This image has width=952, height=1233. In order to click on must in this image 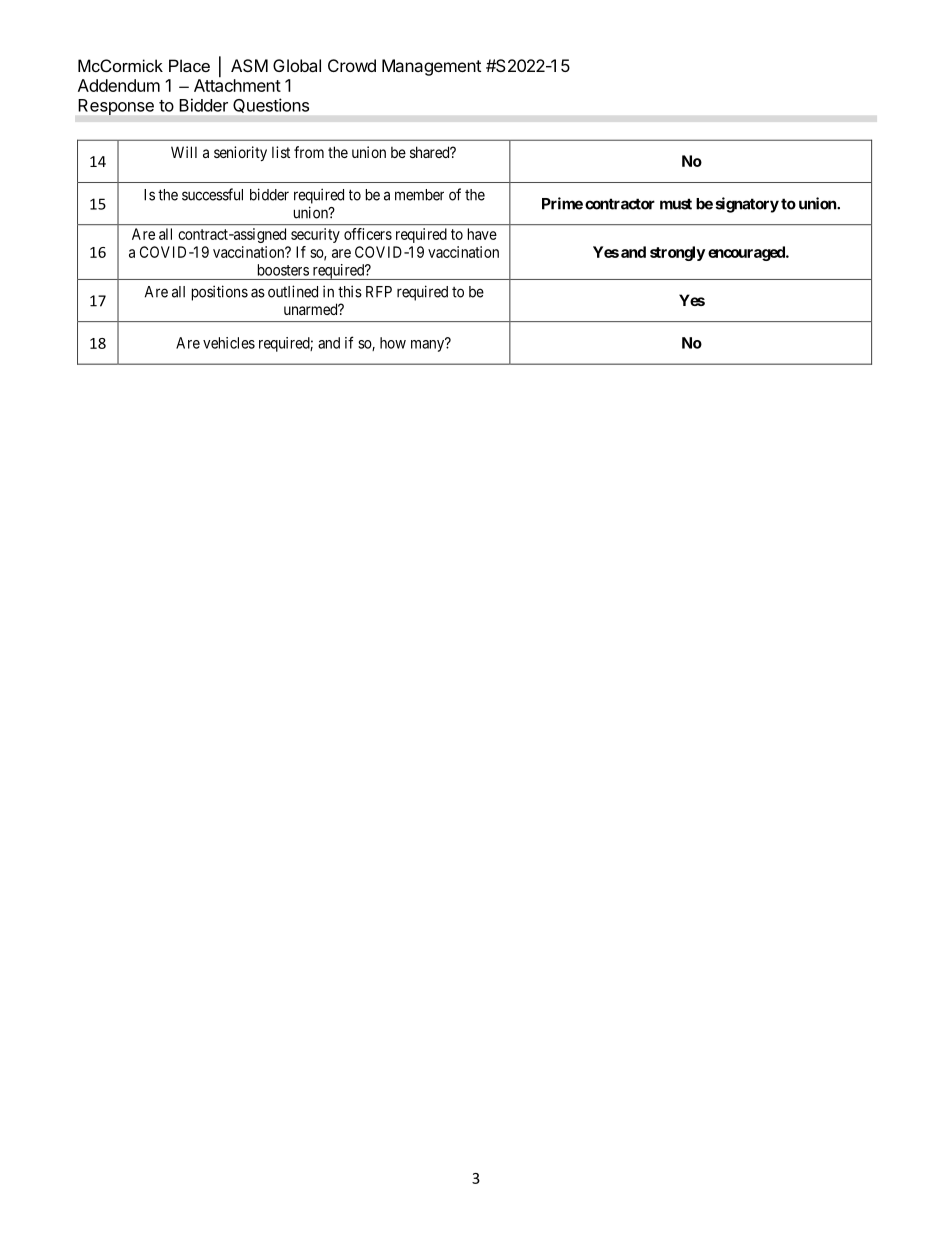, I will do `click(676, 204)`.
